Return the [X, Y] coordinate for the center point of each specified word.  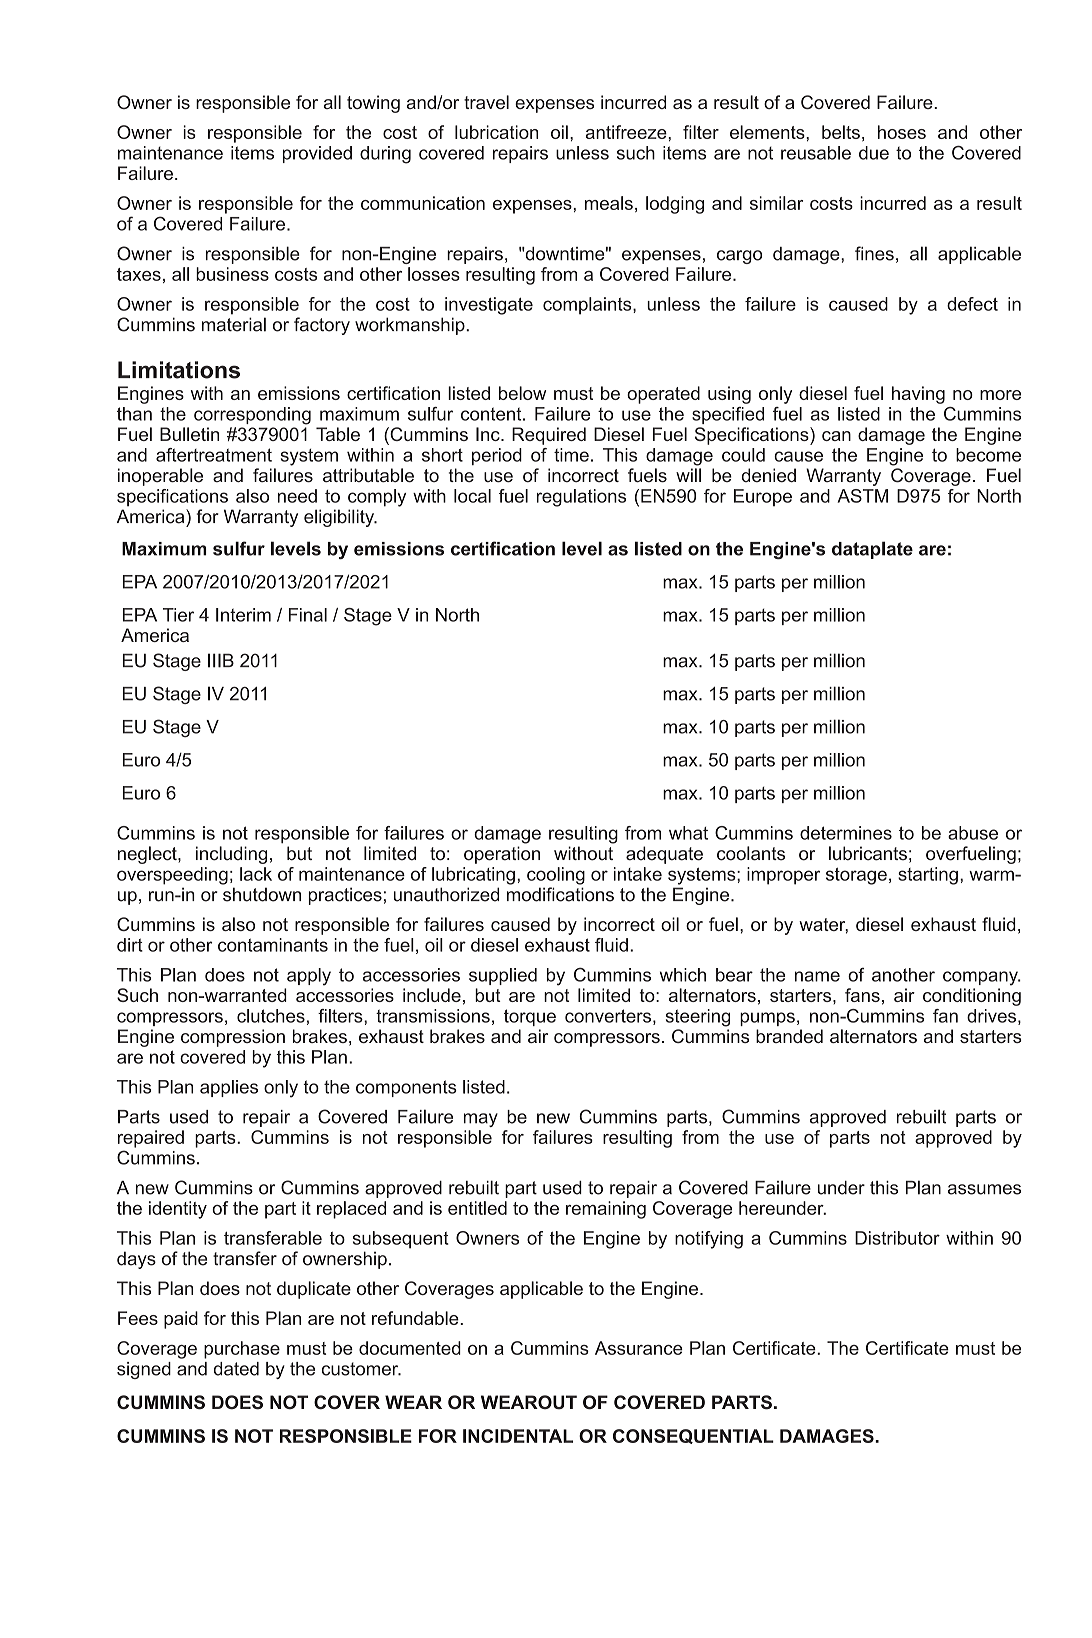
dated [236, 1369]
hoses [902, 132]
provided [317, 154]
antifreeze [627, 132]
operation [502, 855]
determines [846, 833]
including [231, 855]
